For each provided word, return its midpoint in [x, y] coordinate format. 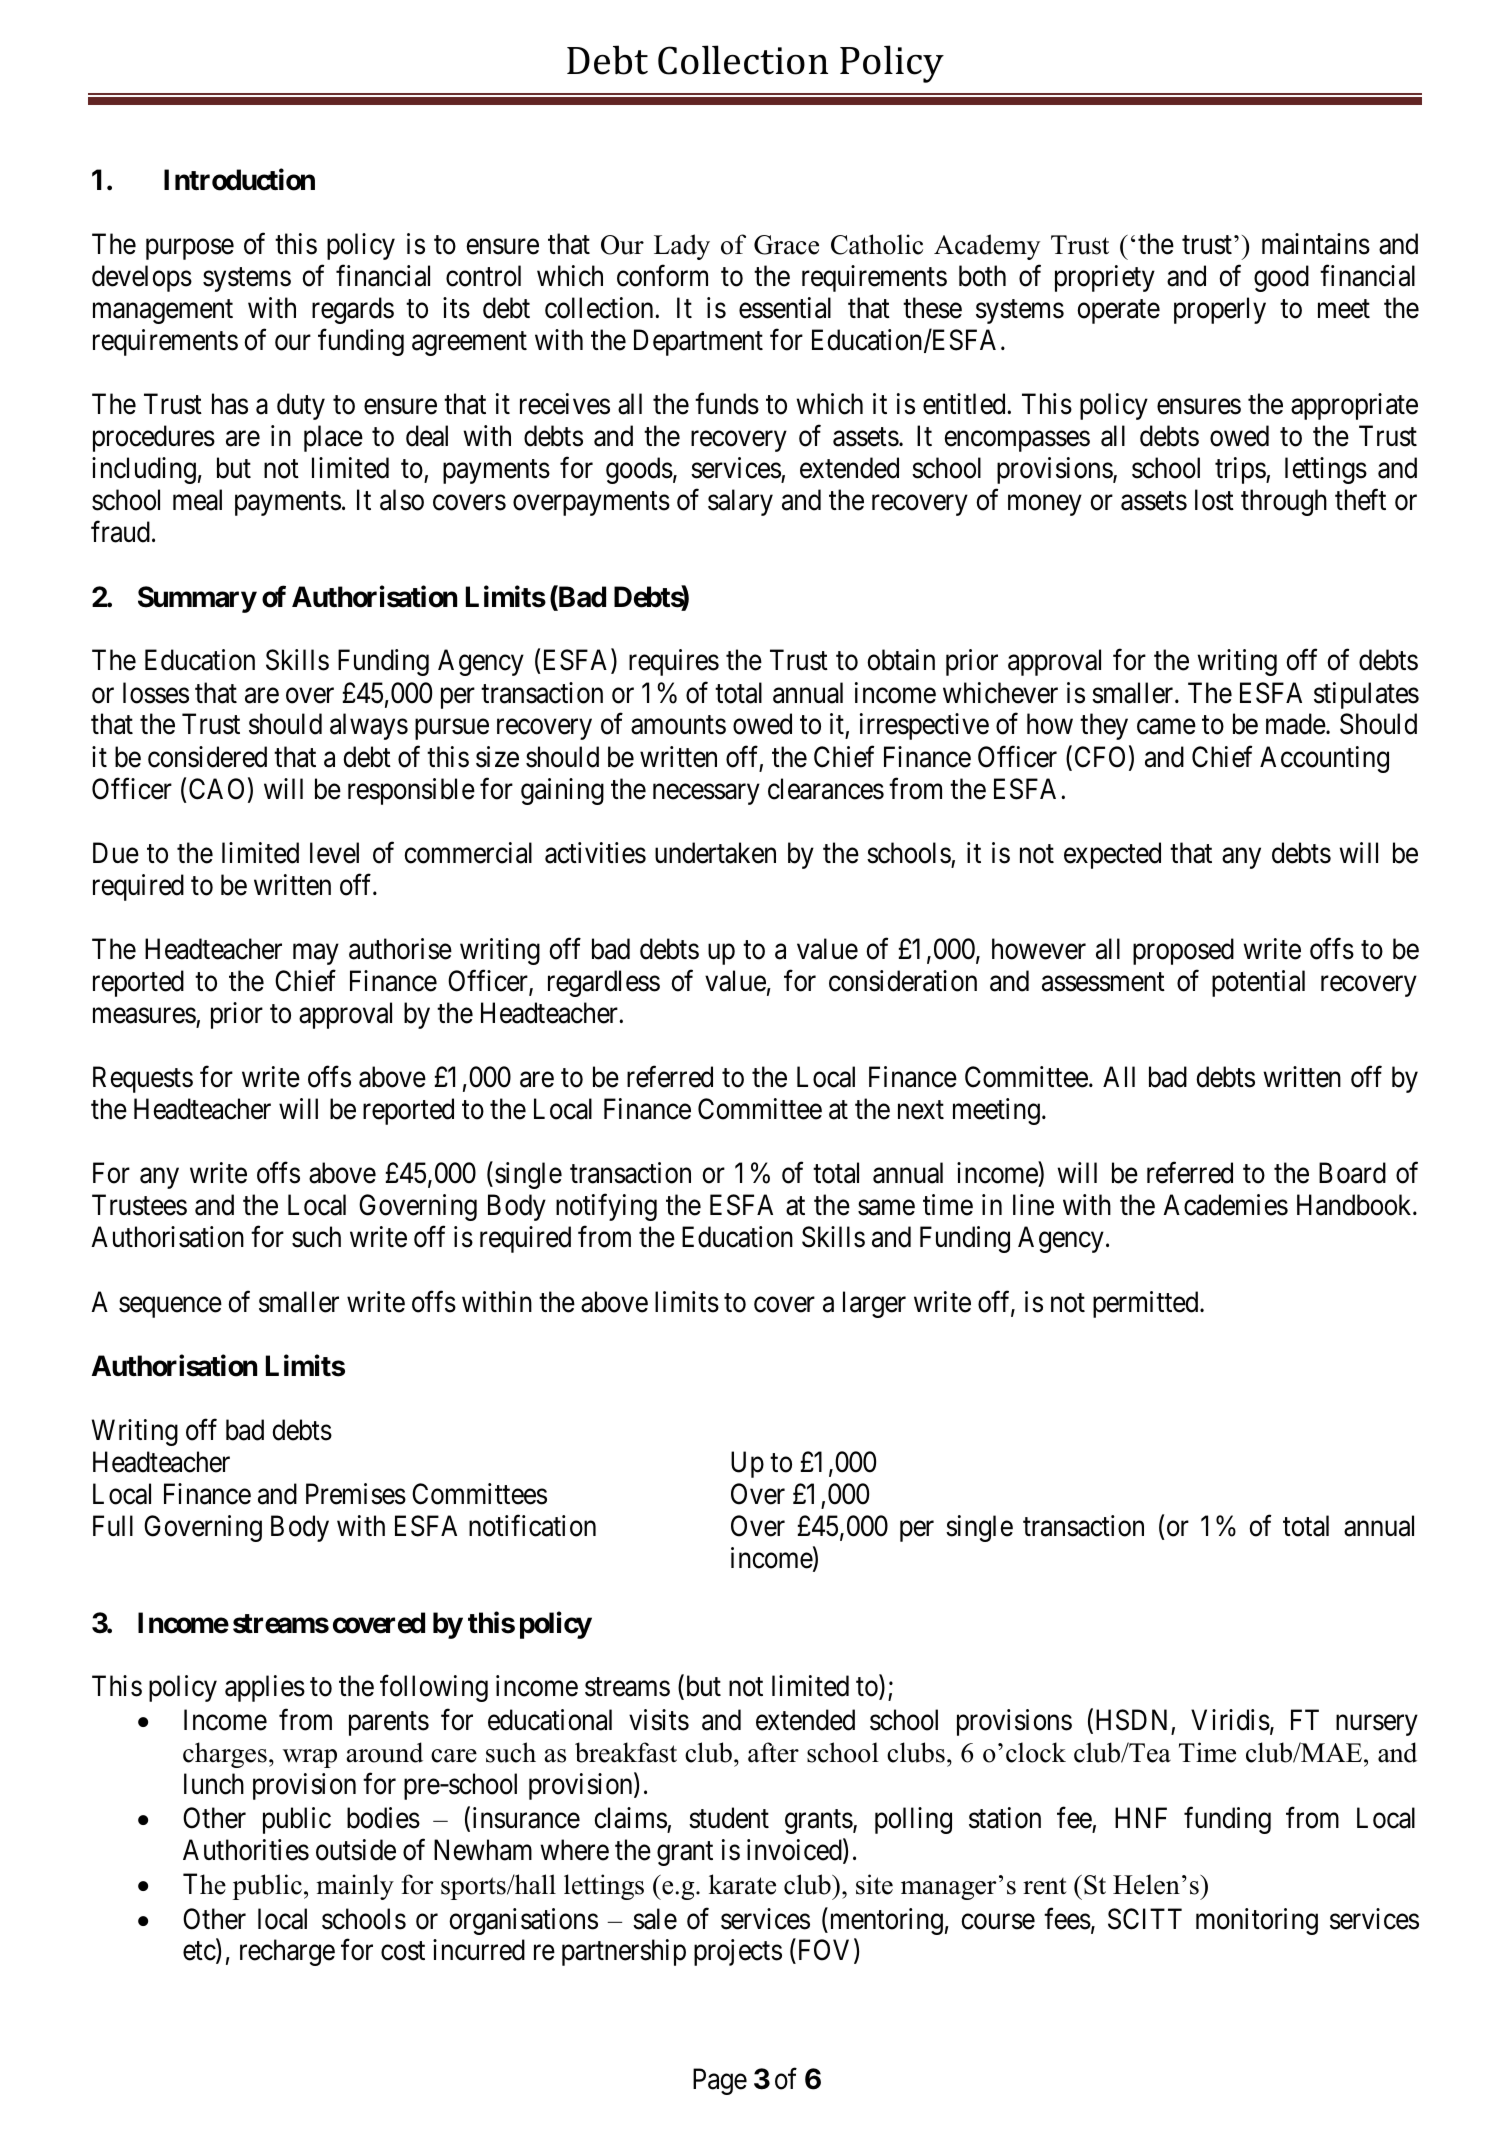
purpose [190, 249]
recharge [287, 1952]
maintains [1316, 244]
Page [720, 2082]
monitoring [1257, 1921]
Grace [786, 245]
